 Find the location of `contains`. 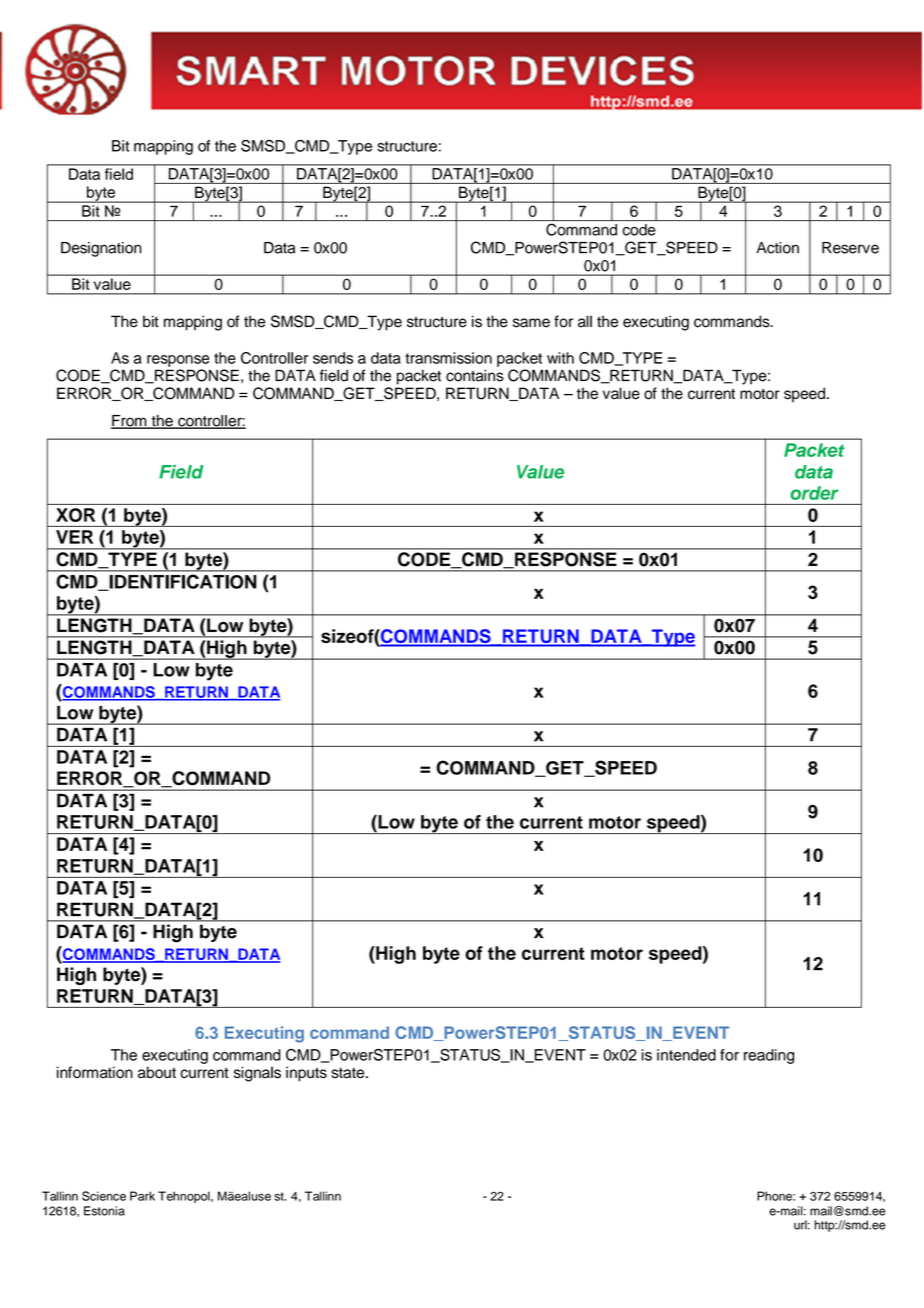

contains is located at coordinates (475, 375).
